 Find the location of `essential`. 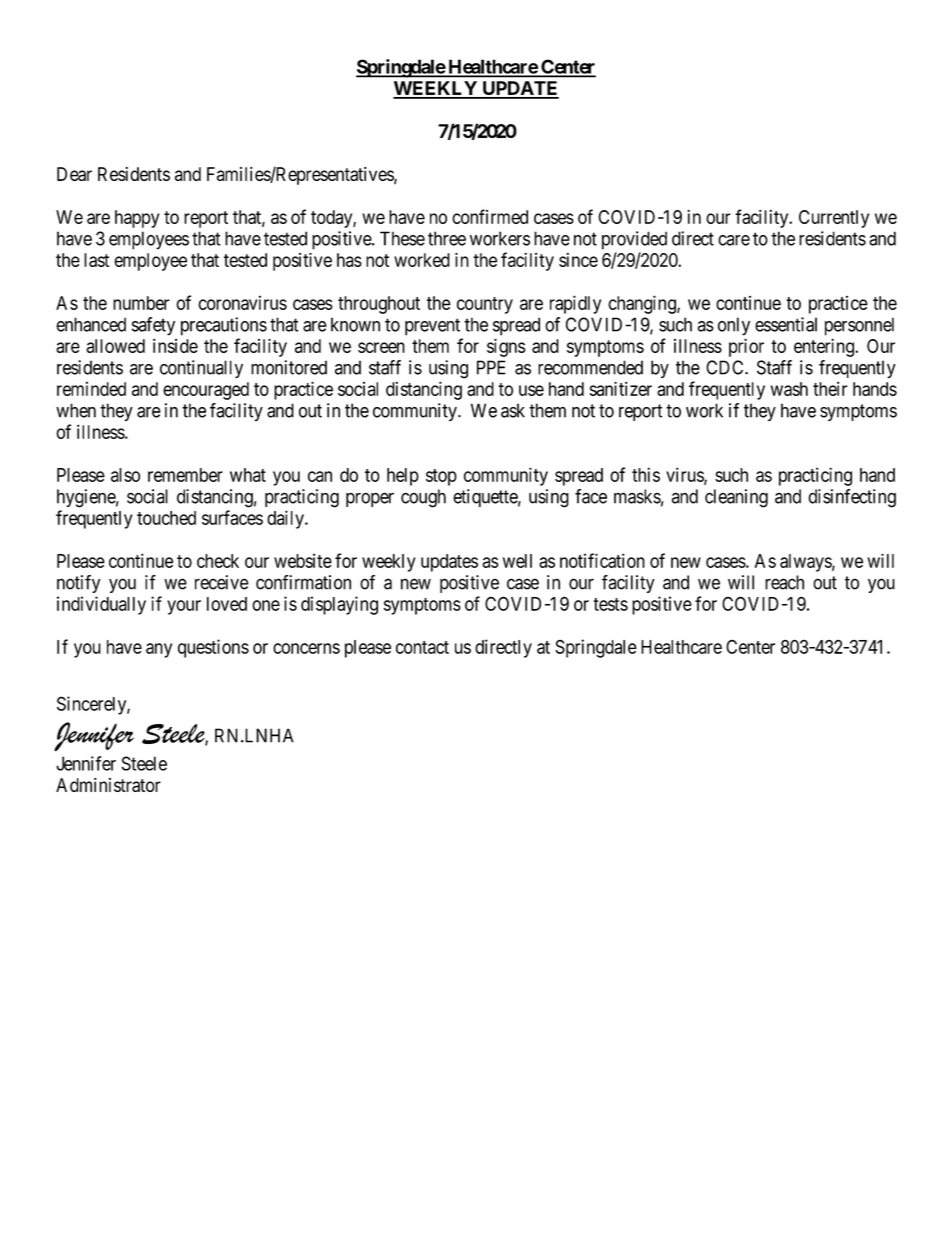

essential is located at coordinates (786, 324).
